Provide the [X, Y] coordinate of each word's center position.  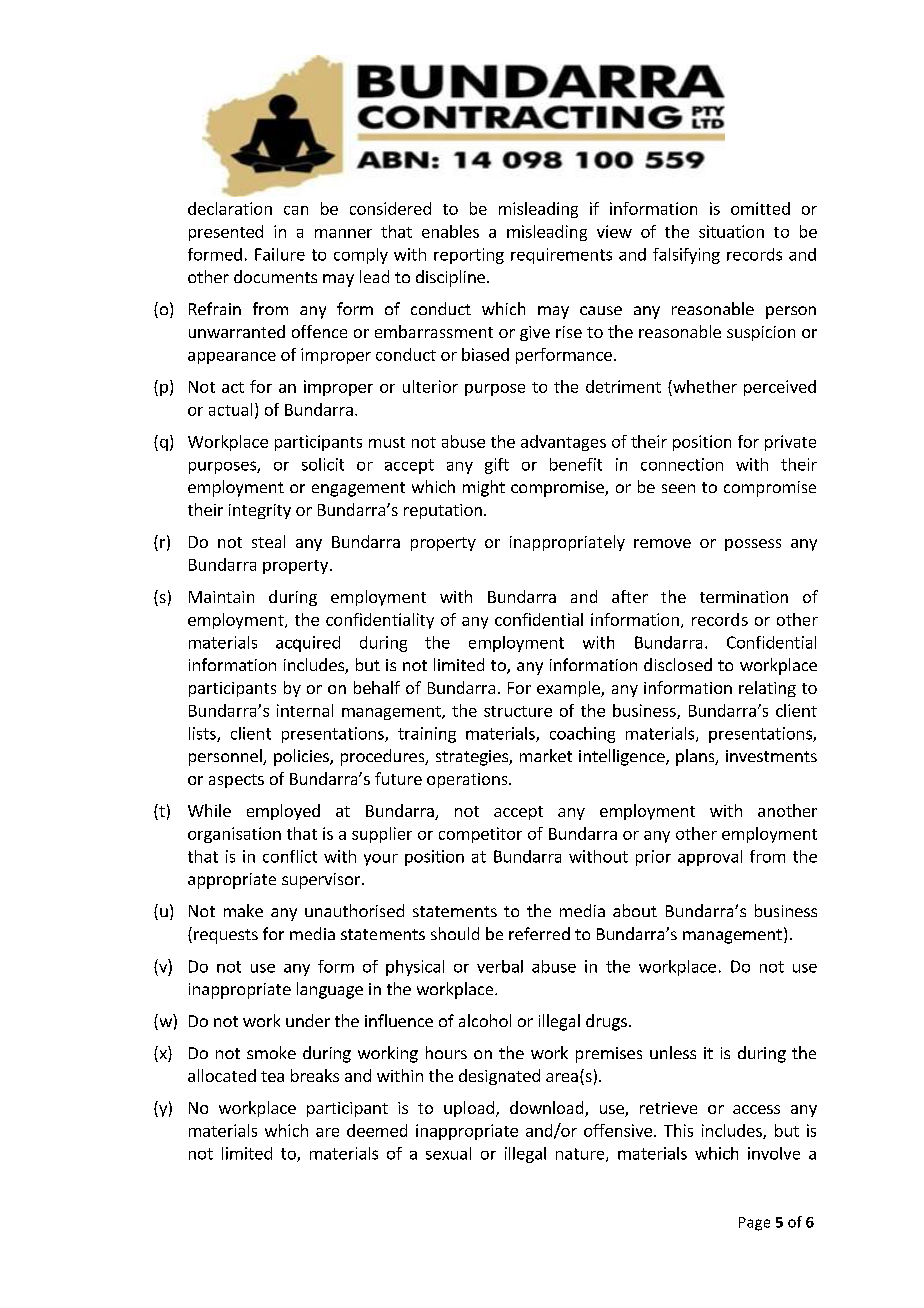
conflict [290, 856]
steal [268, 541]
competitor [480, 835]
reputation [443, 511]
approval [710, 858]
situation [731, 231]
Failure [280, 254]
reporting [469, 256]
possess [753, 545]
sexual [448, 1153]
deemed [377, 1130]
